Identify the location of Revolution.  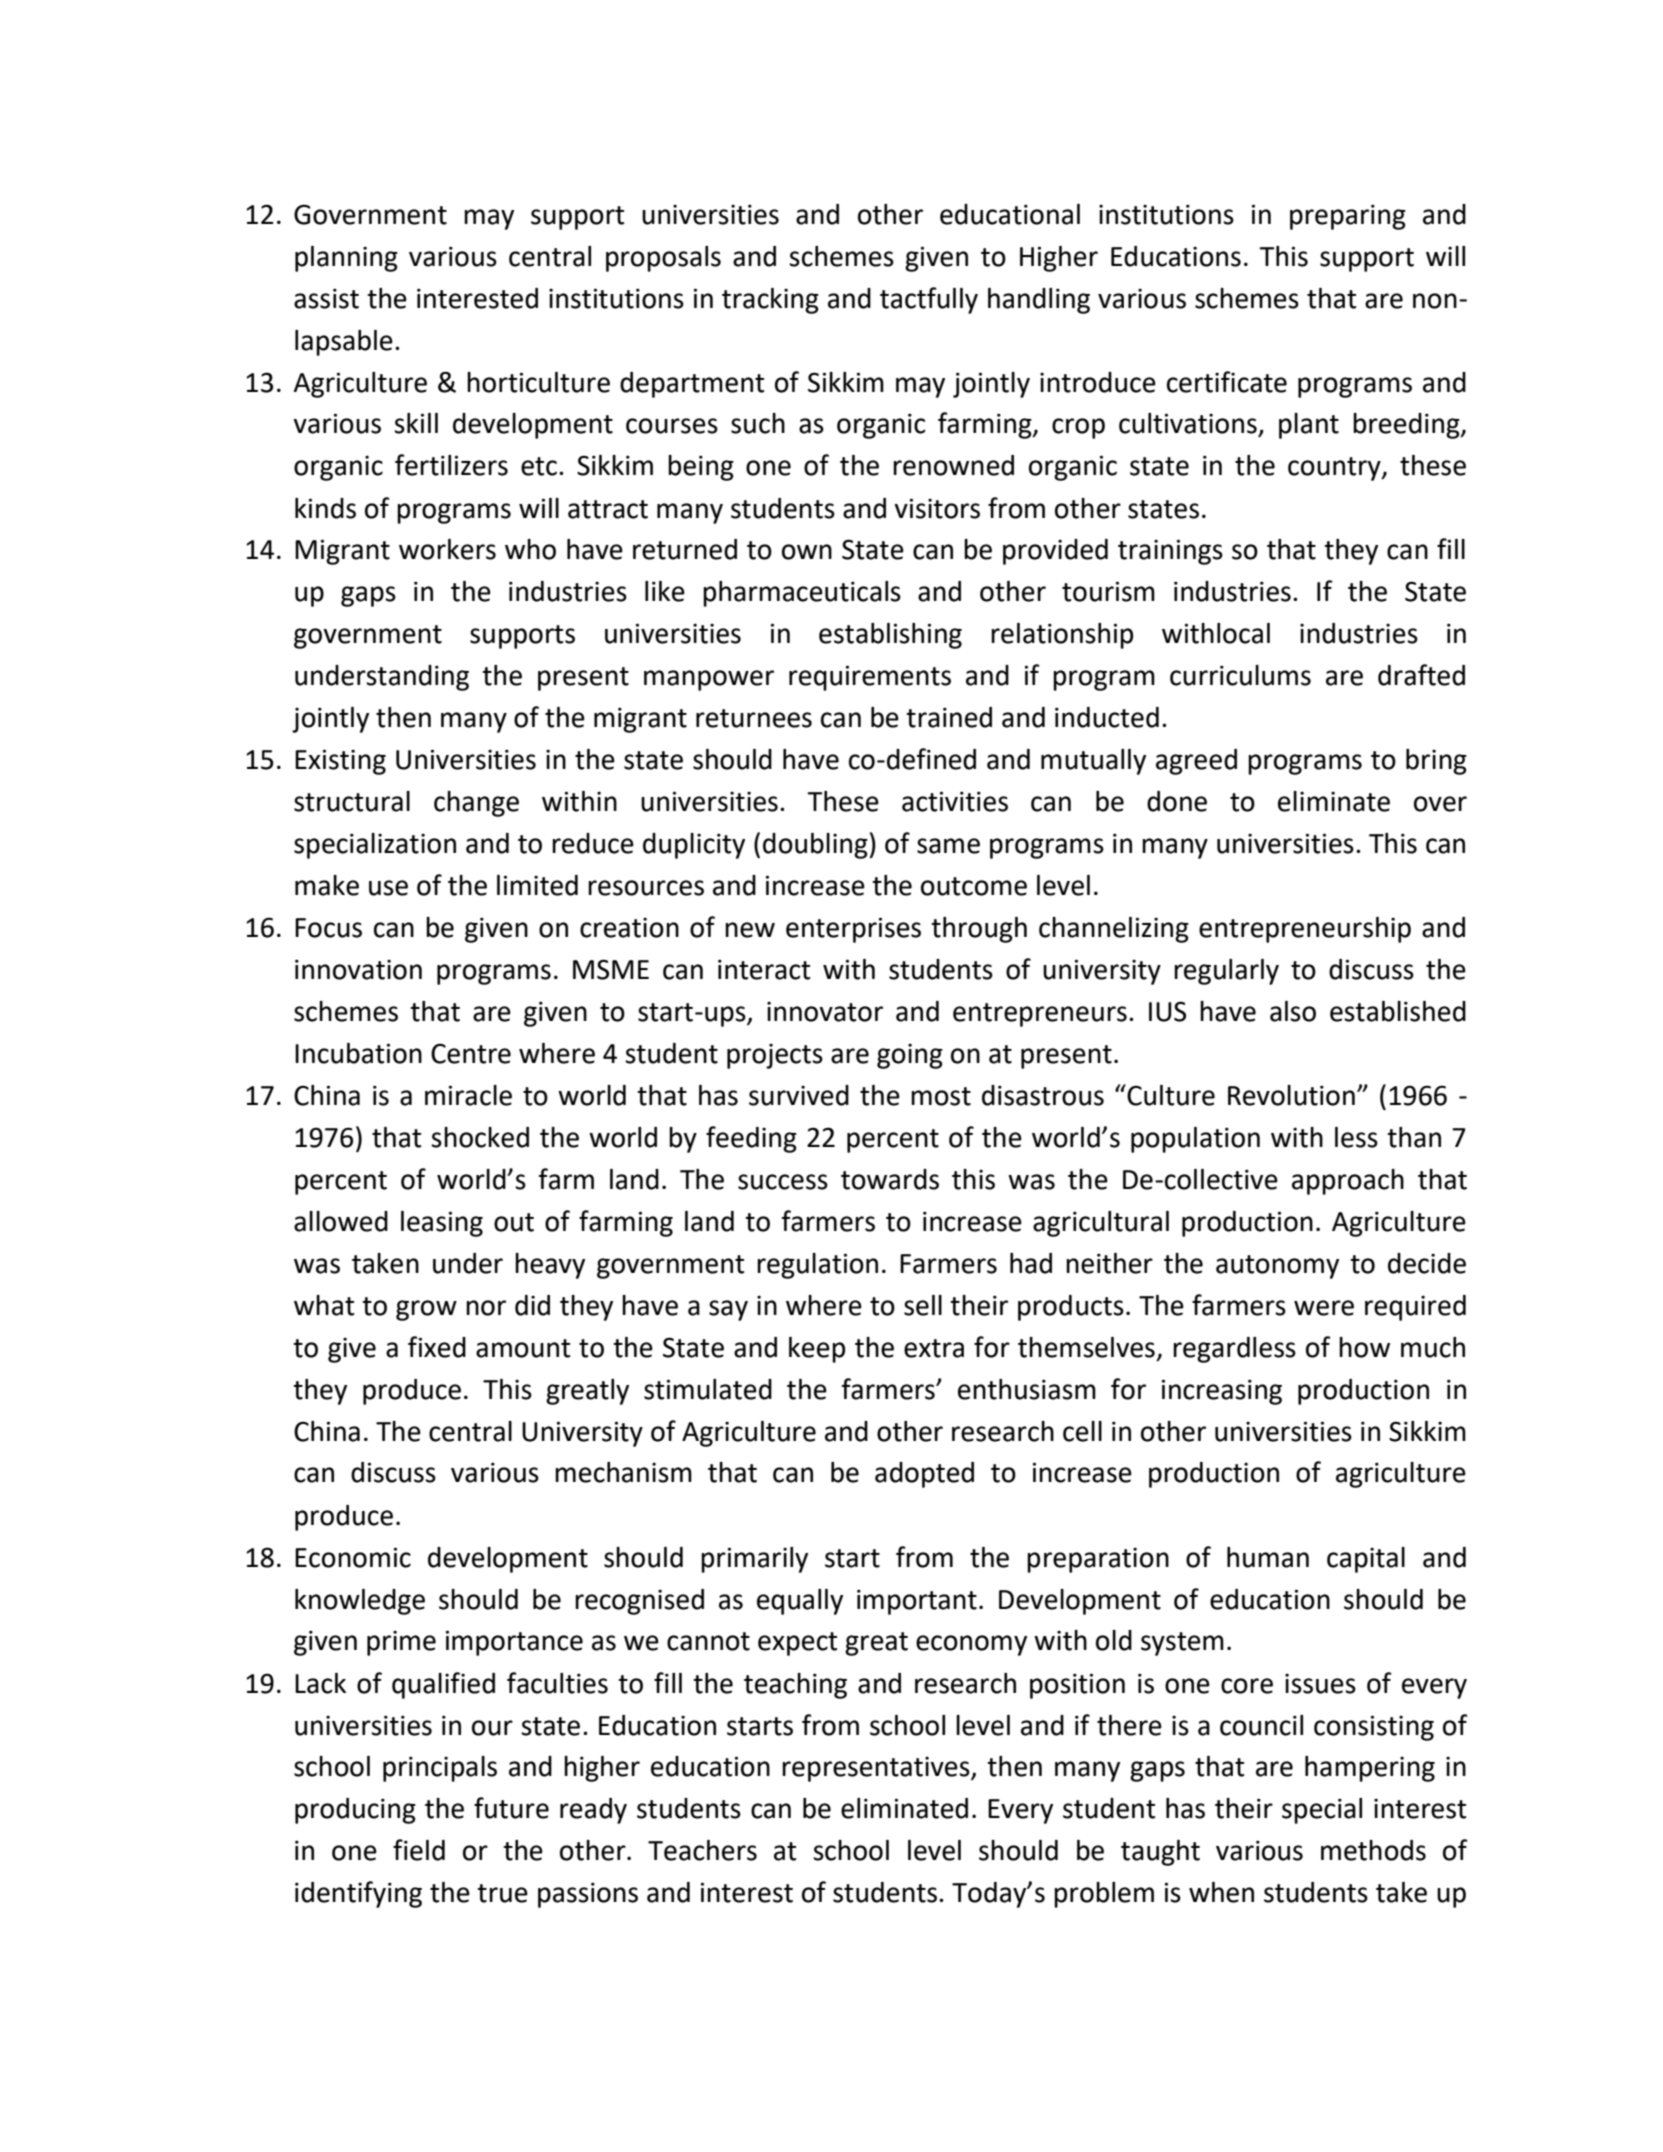
(1291, 1095).
